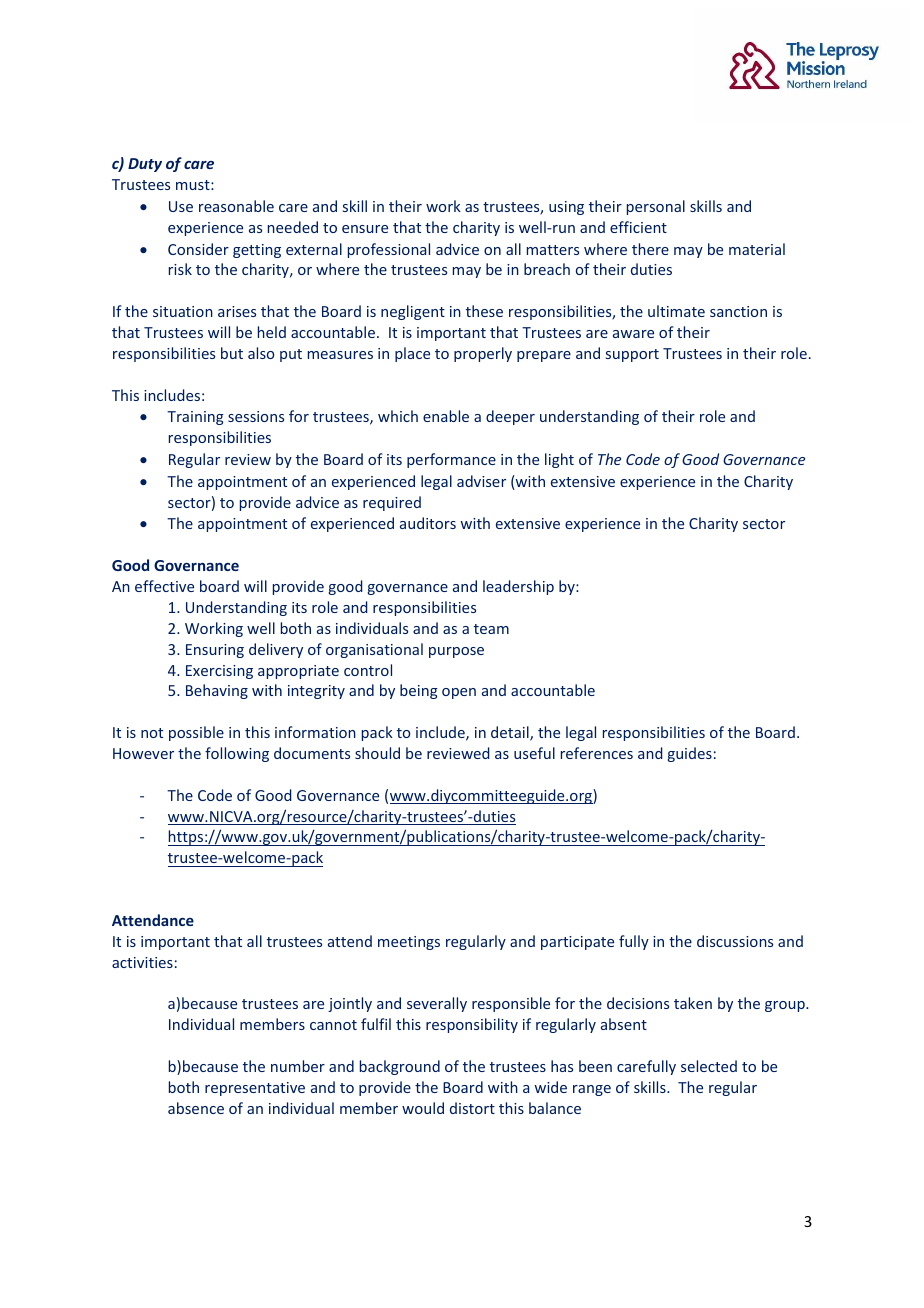 Image resolution: width=924 pixels, height=1308 pixels. What do you see at coordinates (566, 208) in the screenshot?
I see `using` at bounding box center [566, 208].
